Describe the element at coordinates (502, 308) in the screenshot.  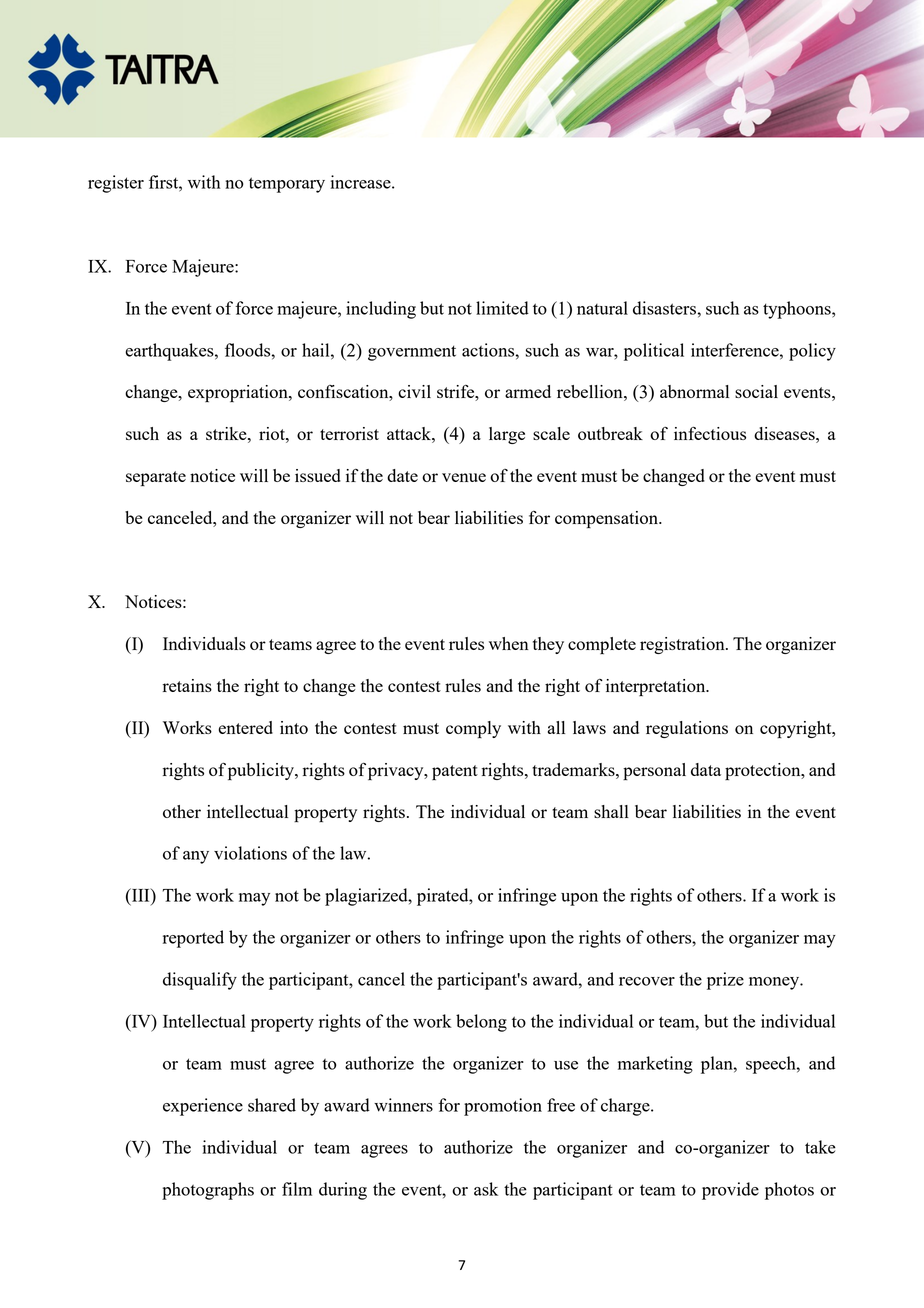
I see `limited` at that location.
